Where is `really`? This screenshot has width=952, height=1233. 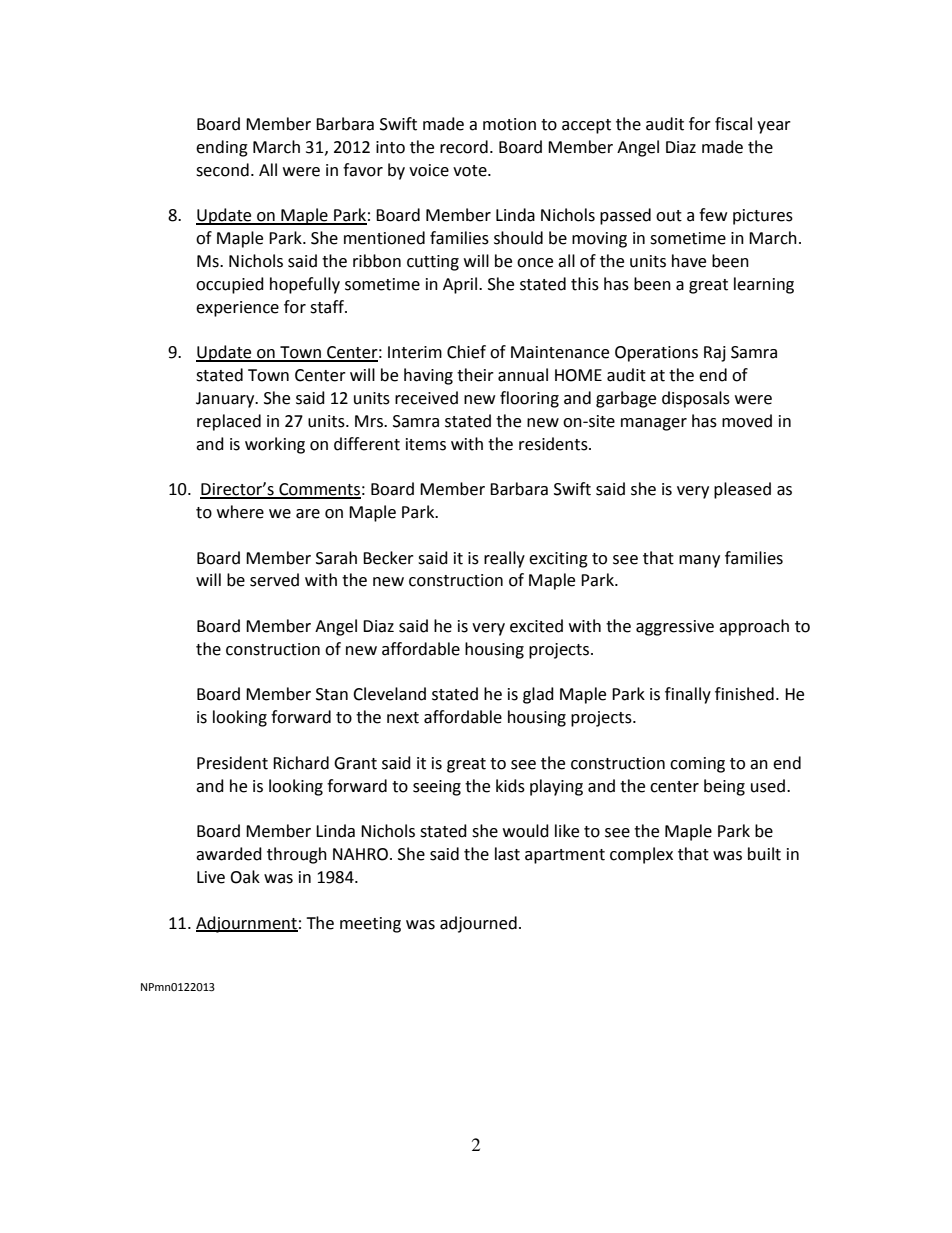 really is located at coordinates (504, 559).
